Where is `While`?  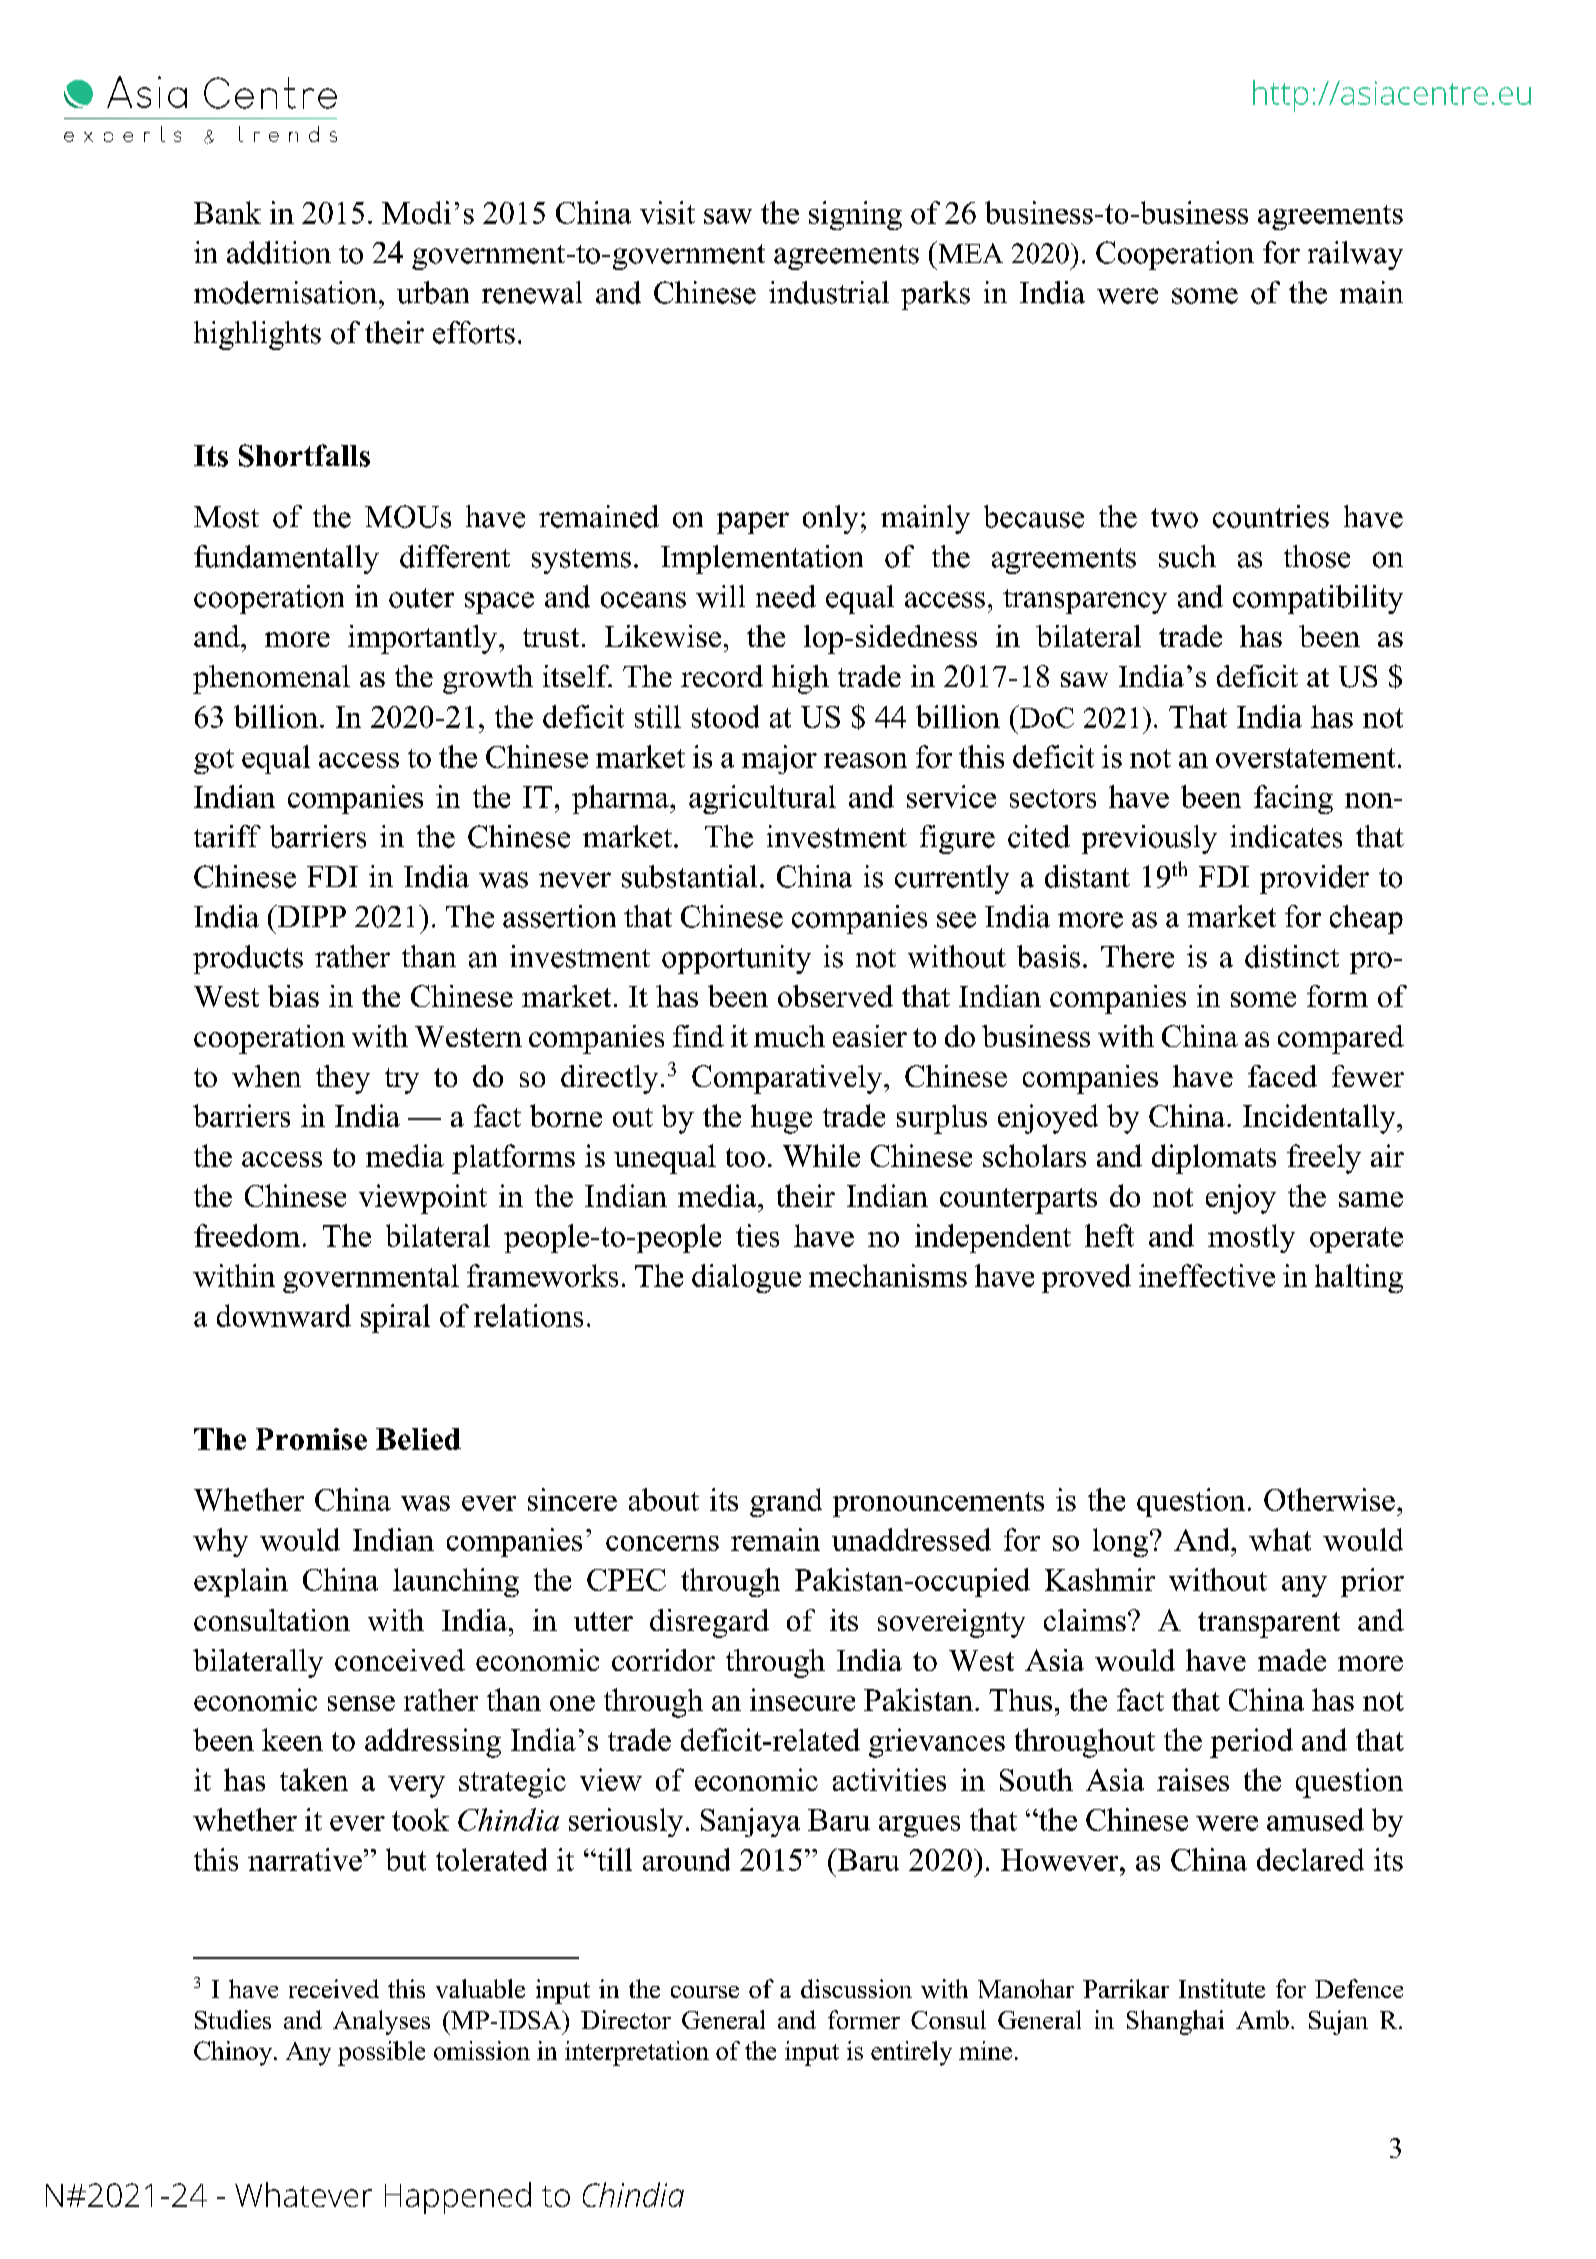
While is located at coordinates (821, 1155).
